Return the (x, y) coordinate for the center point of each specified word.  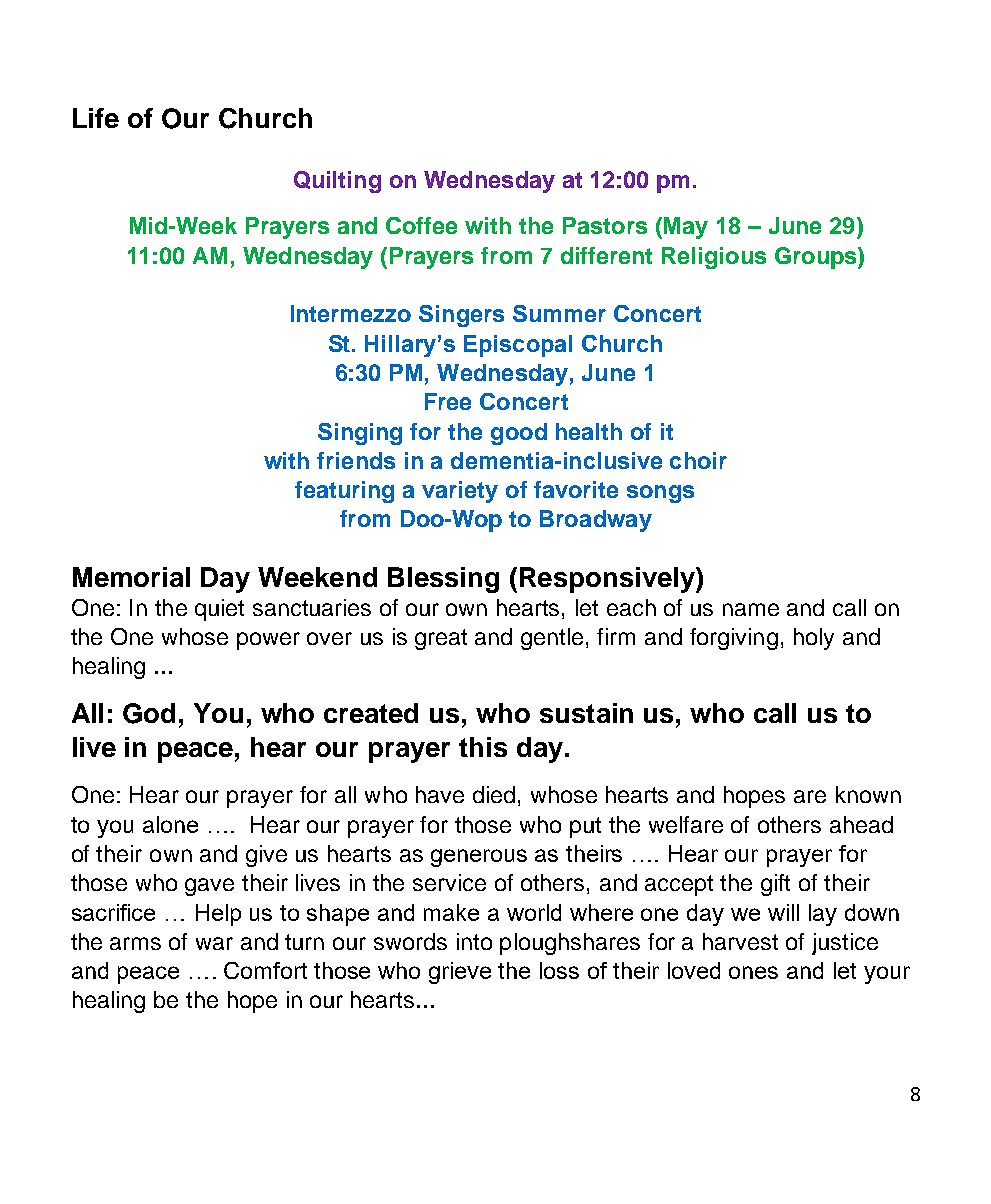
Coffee (421, 225)
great (441, 639)
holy (814, 639)
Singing (360, 434)
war (214, 943)
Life (96, 118)
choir (698, 460)
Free (448, 401)
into (474, 941)
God (149, 713)
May (686, 228)
